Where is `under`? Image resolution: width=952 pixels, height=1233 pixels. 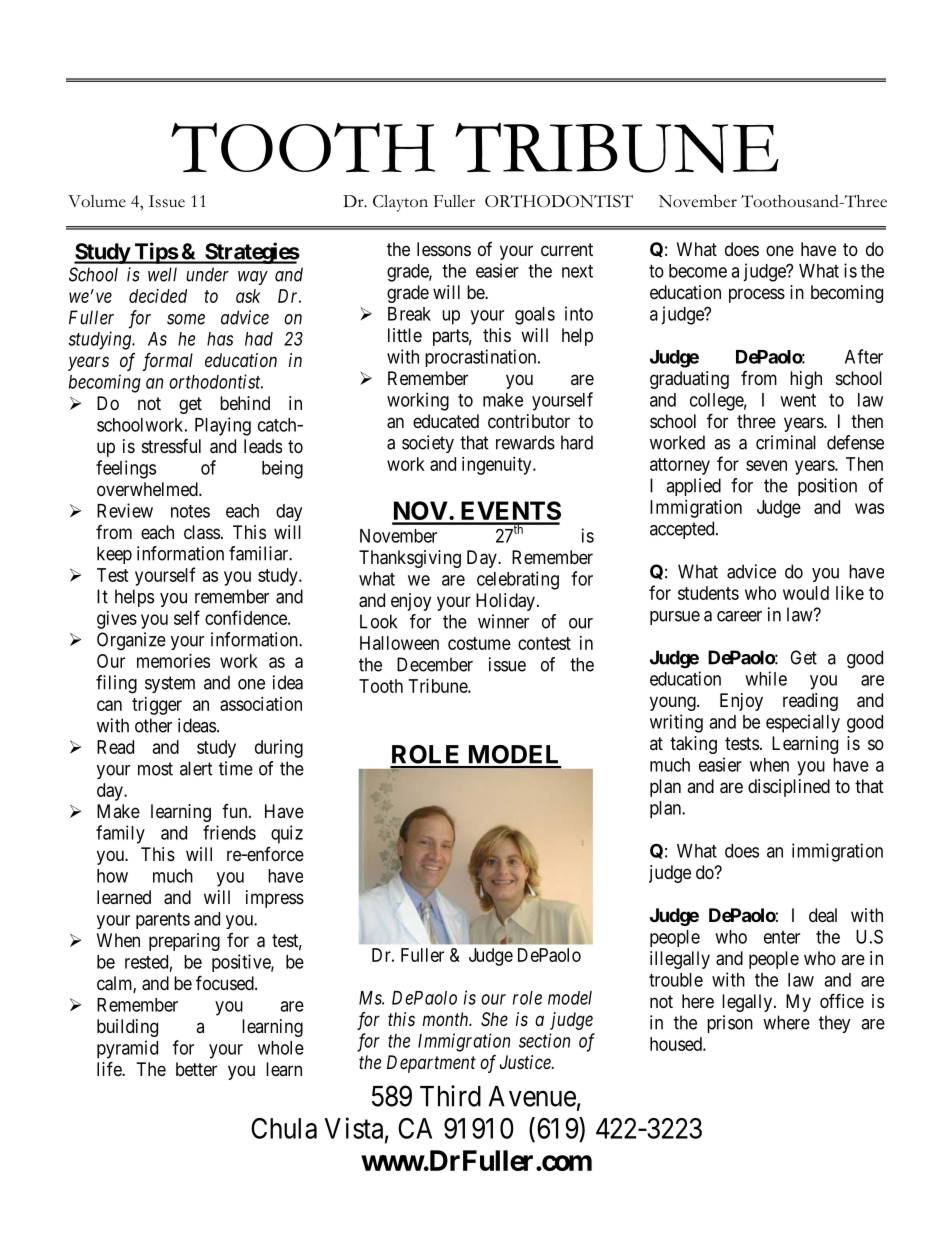 under is located at coordinates (207, 274).
